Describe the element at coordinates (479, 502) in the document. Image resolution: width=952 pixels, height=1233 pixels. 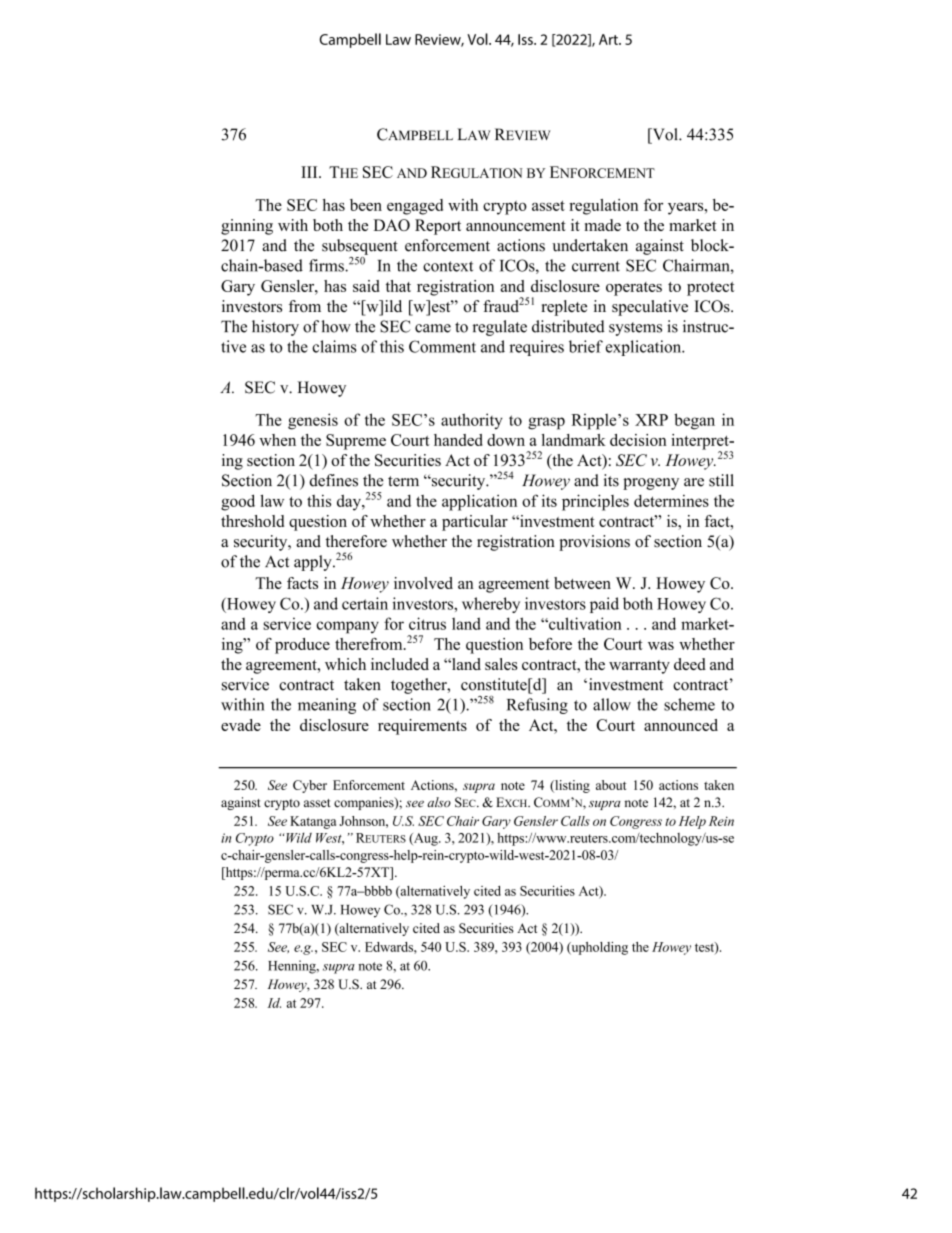
I see `application` at that location.
